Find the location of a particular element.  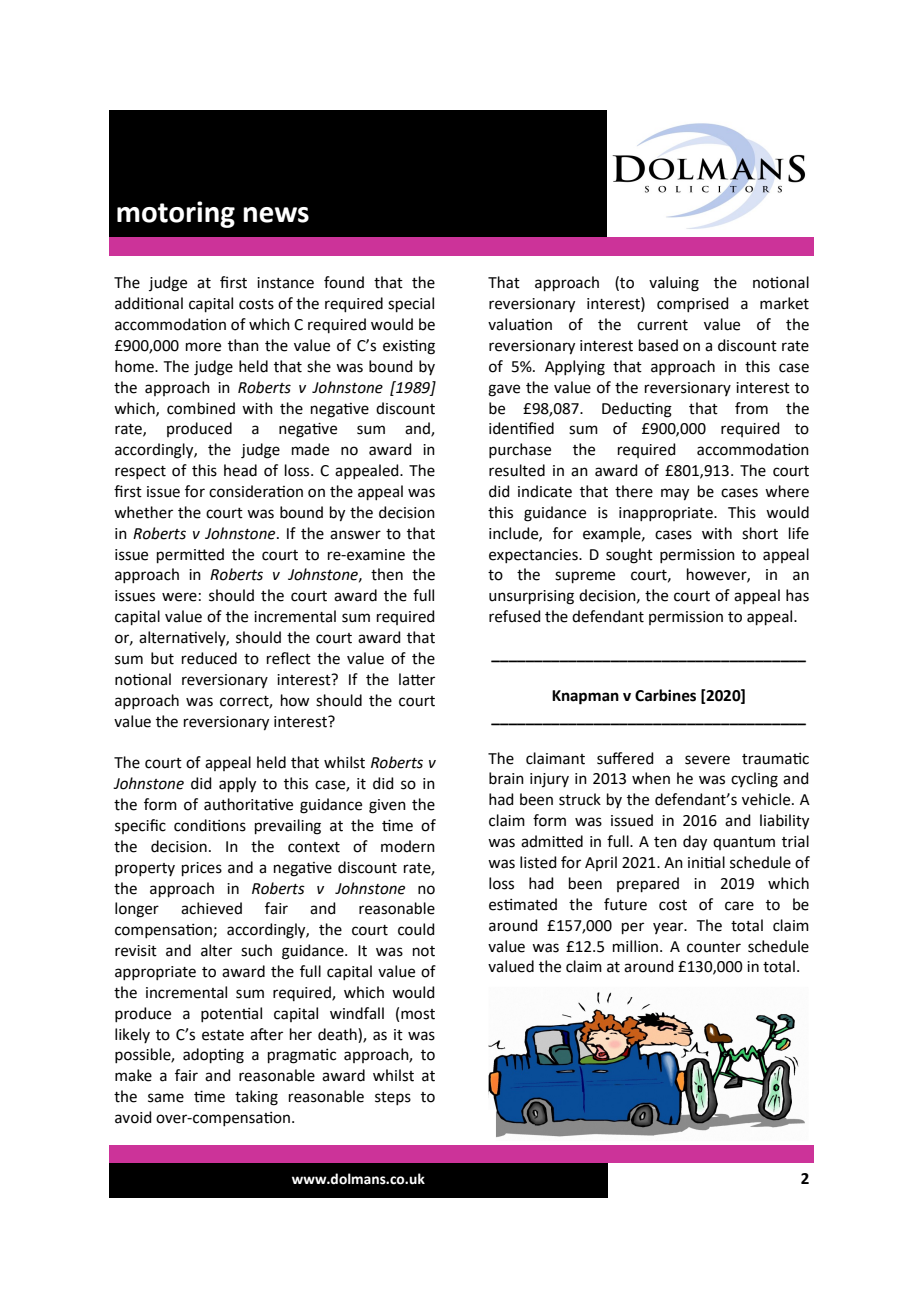

expectancies is located at coordinates (534, 556).
